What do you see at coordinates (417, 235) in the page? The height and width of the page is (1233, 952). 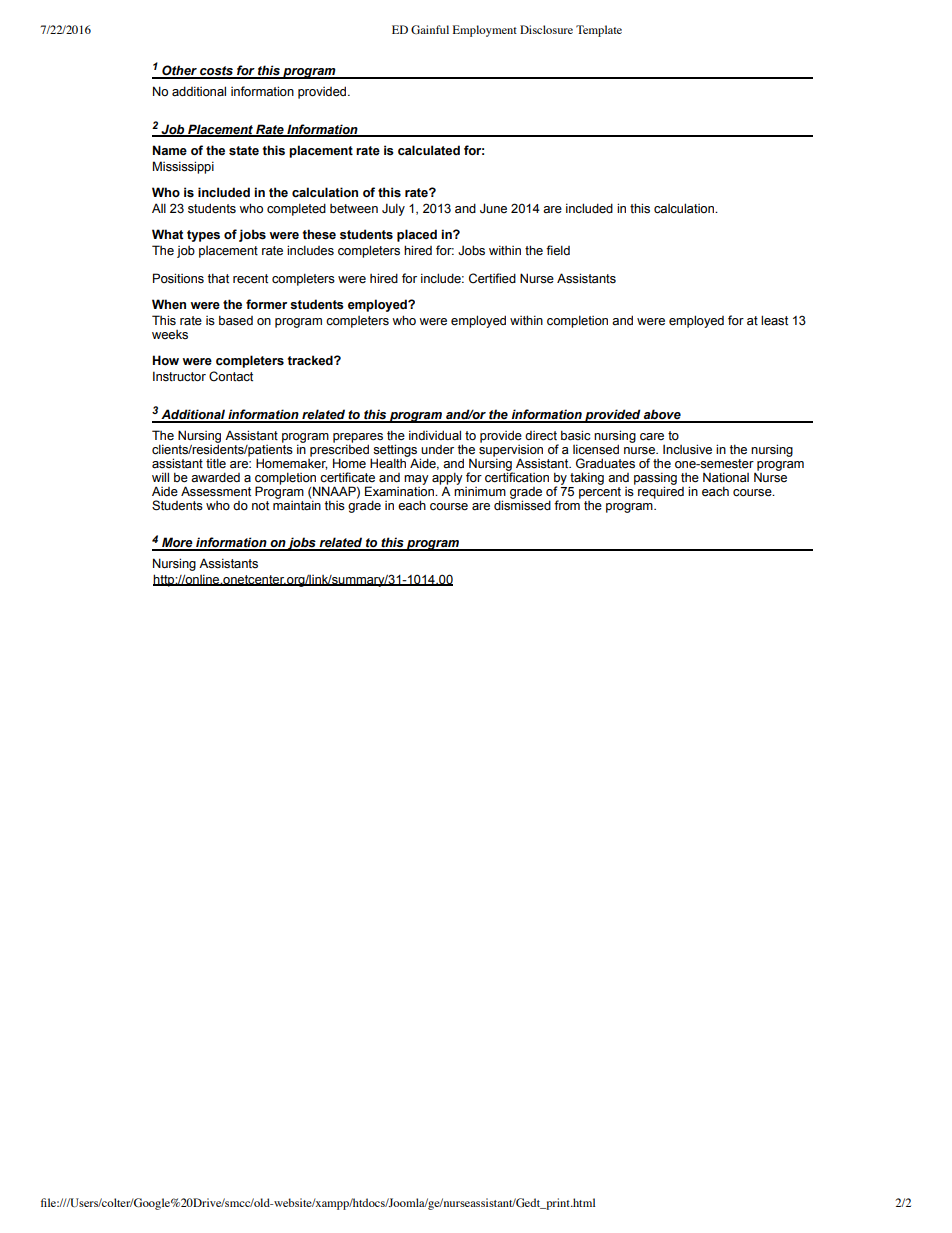 I see `placed` at bounding box center [417, 235].
